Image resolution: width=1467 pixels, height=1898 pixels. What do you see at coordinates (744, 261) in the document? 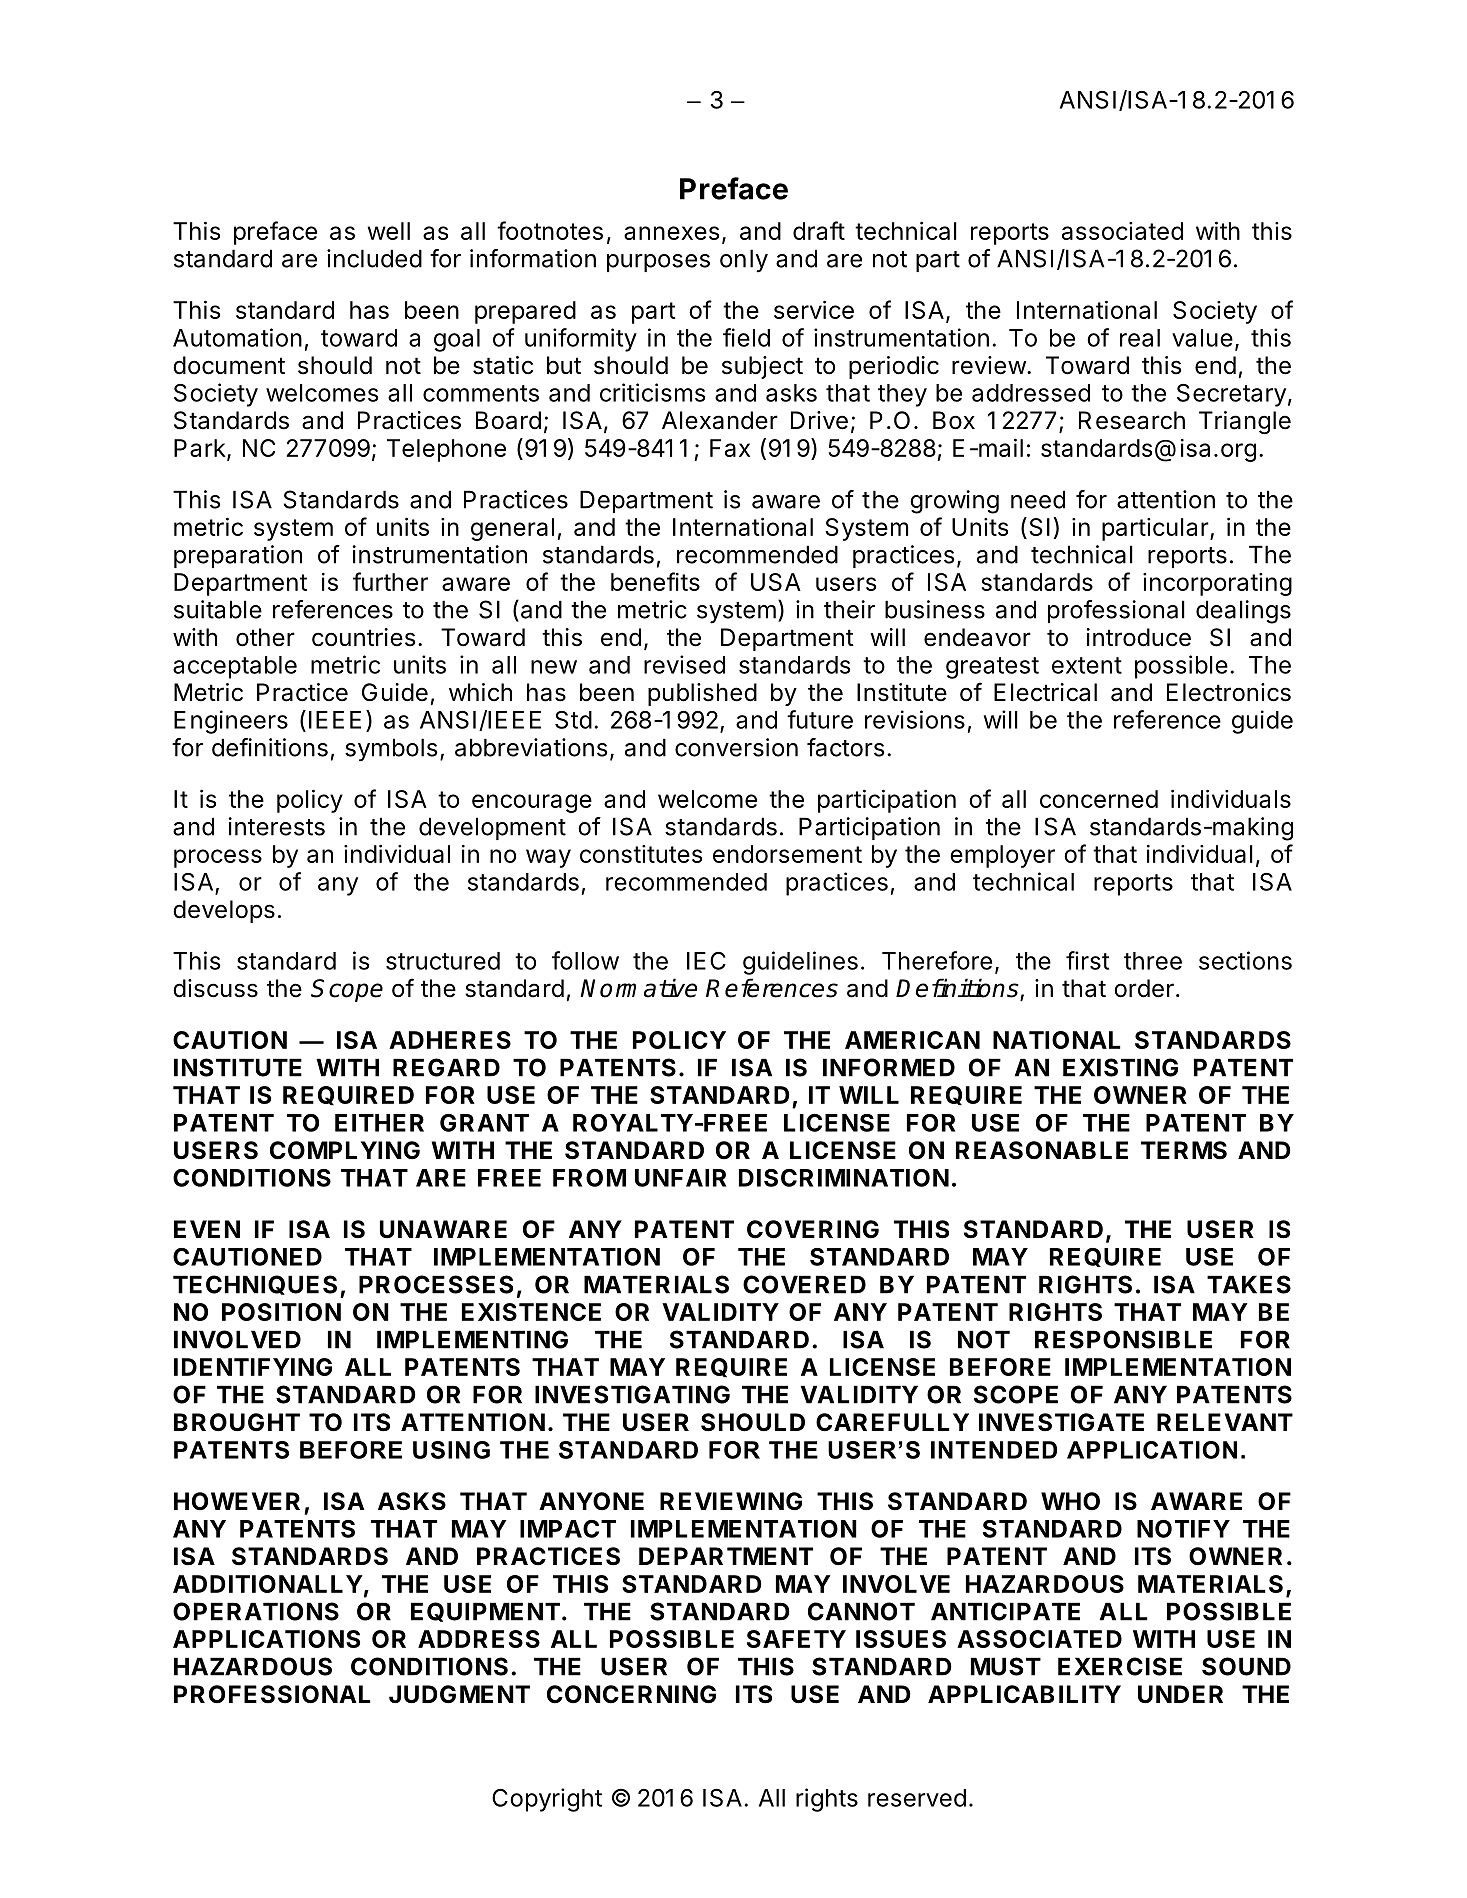
I see `only` at bounding box center [744, 261].
